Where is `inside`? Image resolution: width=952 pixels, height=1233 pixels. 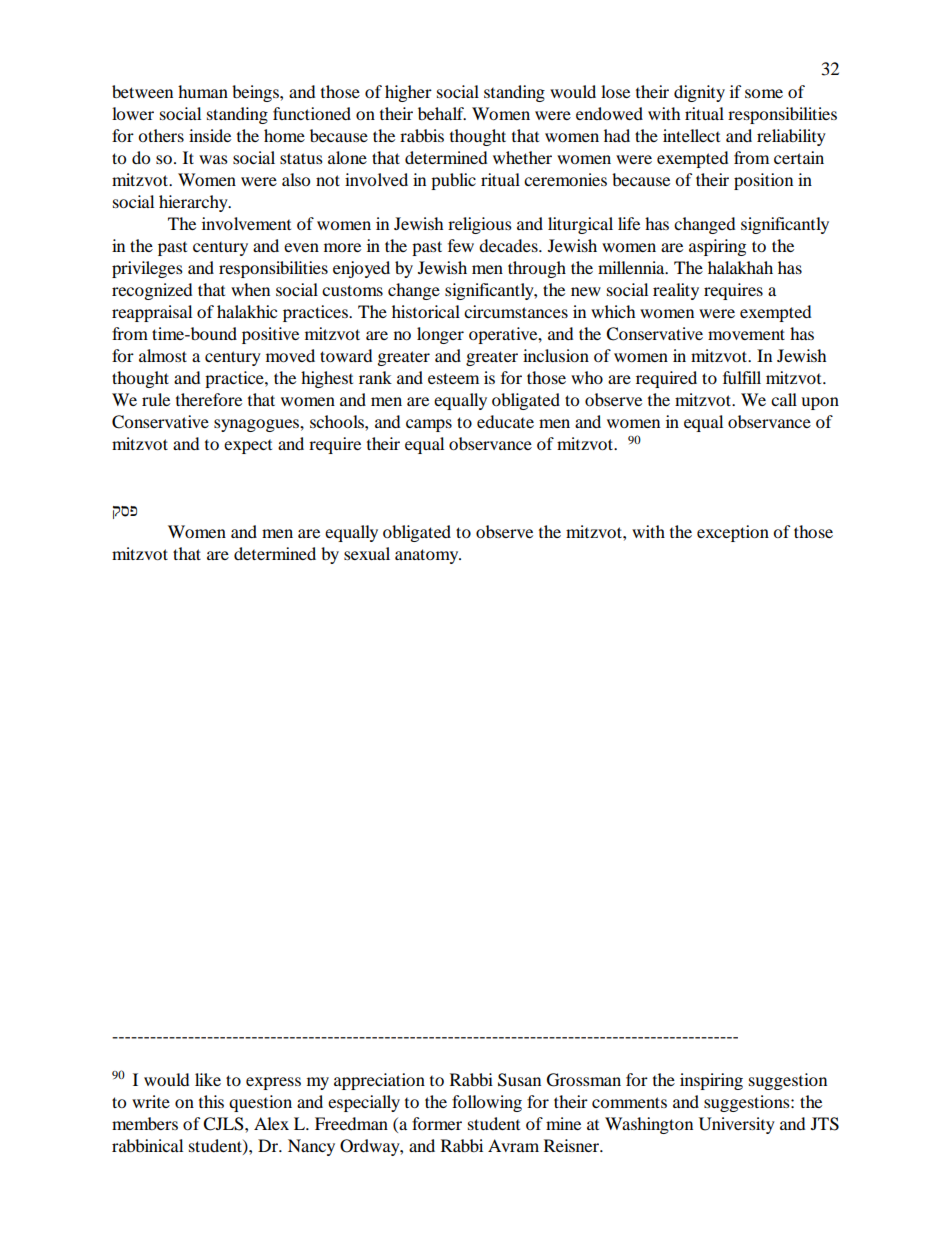 inside is located at coordinates (210, 135).
